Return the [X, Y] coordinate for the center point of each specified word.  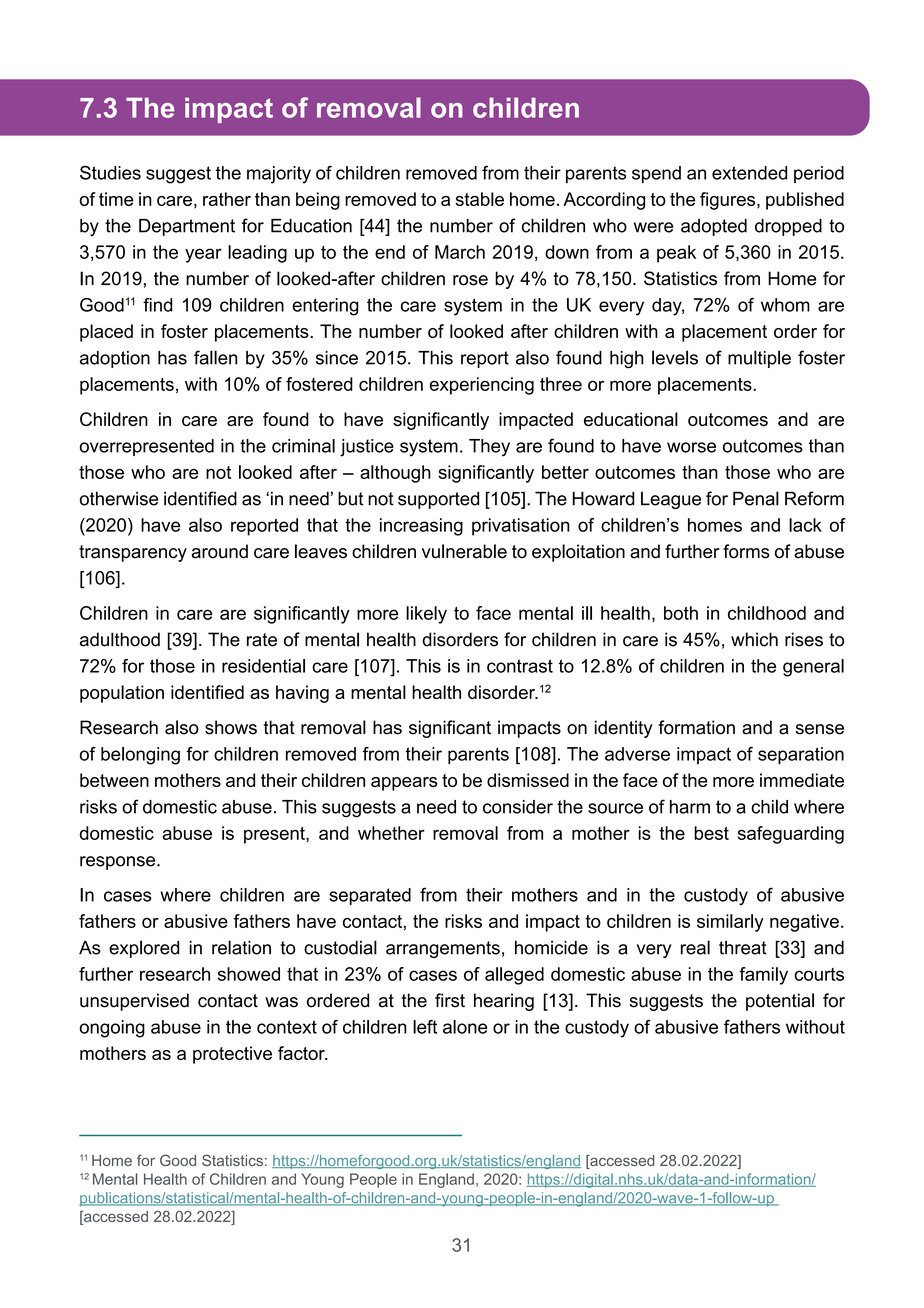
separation [801, 756]
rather [227, 199]
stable [479, 199]
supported [438, 500]
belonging [140, 756]
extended [749, 173]
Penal [756, 498]
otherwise [119, 498]
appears [404, 784]
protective [232, 1055]
